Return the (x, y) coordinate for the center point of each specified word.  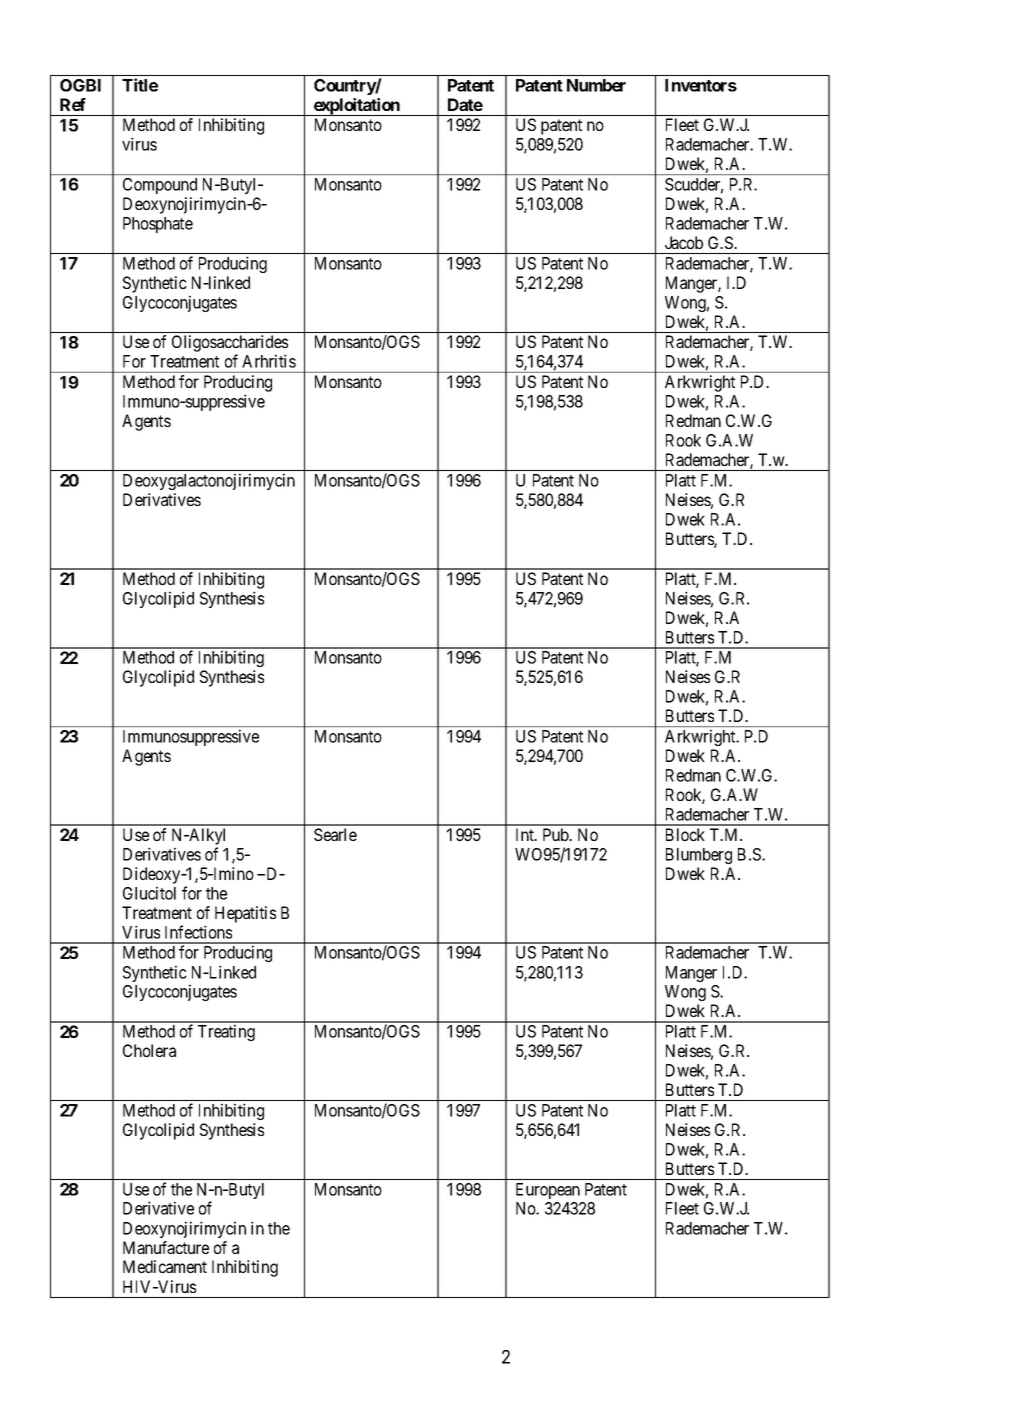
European (548, 1191)
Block (685, 834)
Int (526, 834)
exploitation (357, 107)
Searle (335, 834)
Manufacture (166, 1247)
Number (596, 85)
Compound (160, 186)
